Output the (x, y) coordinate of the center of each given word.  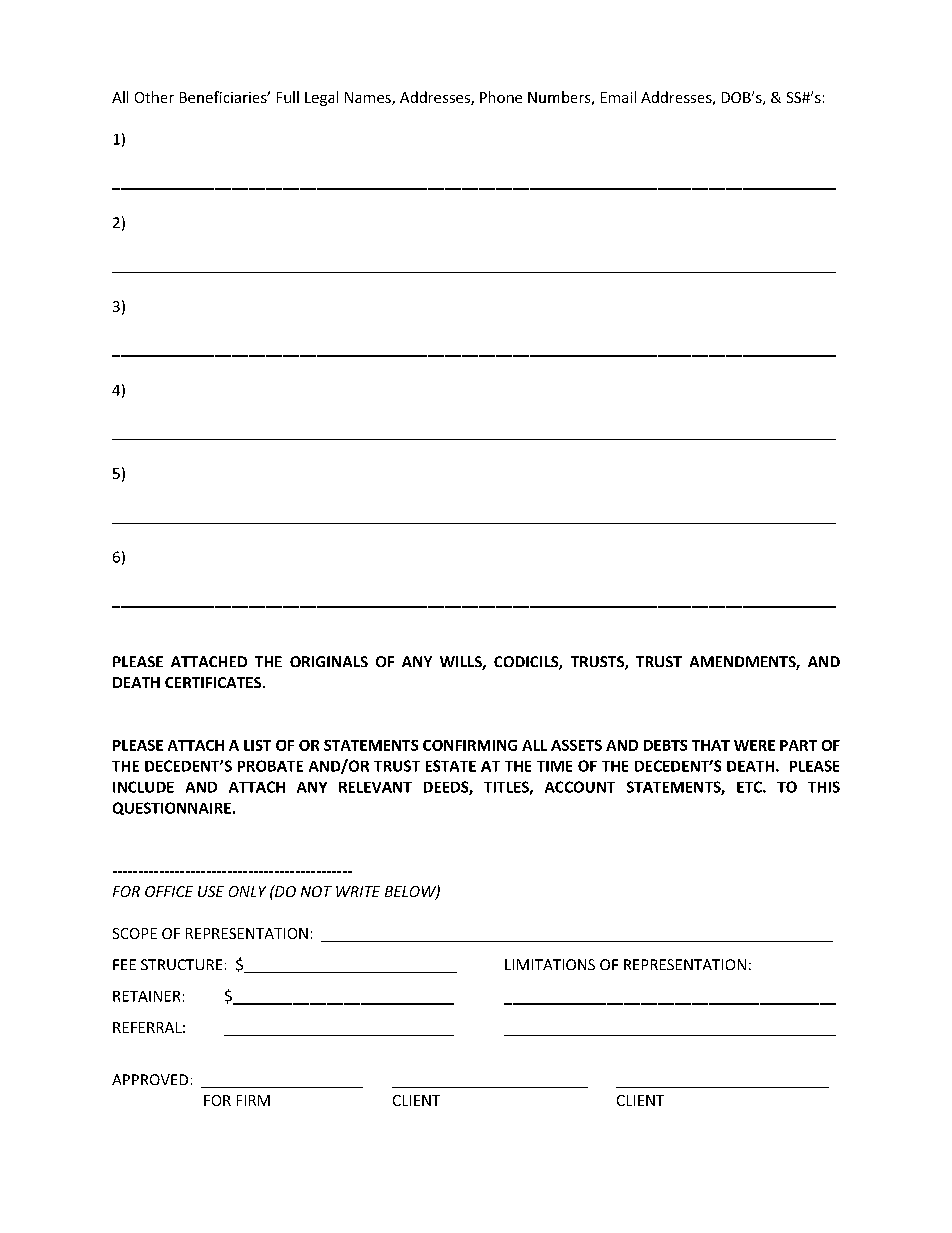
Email (618, 97)
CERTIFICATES (214, 682)
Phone (501, 97)
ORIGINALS (329, 661)
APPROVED (150, 1079)
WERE (754, 745)
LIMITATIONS (550, 964)
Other (154, 97)
